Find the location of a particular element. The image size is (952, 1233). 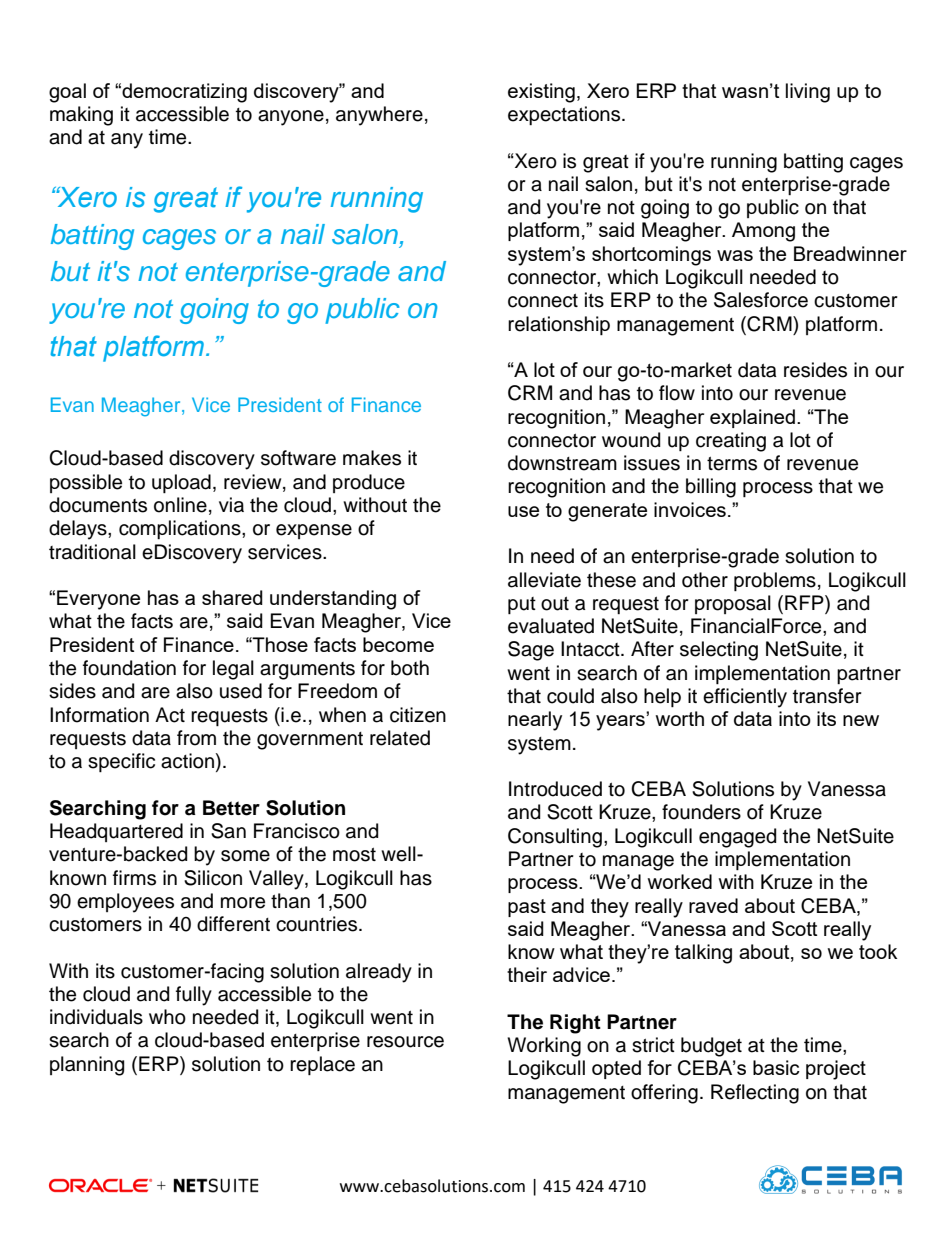

Everyone is located at coordinates (98, 600).
